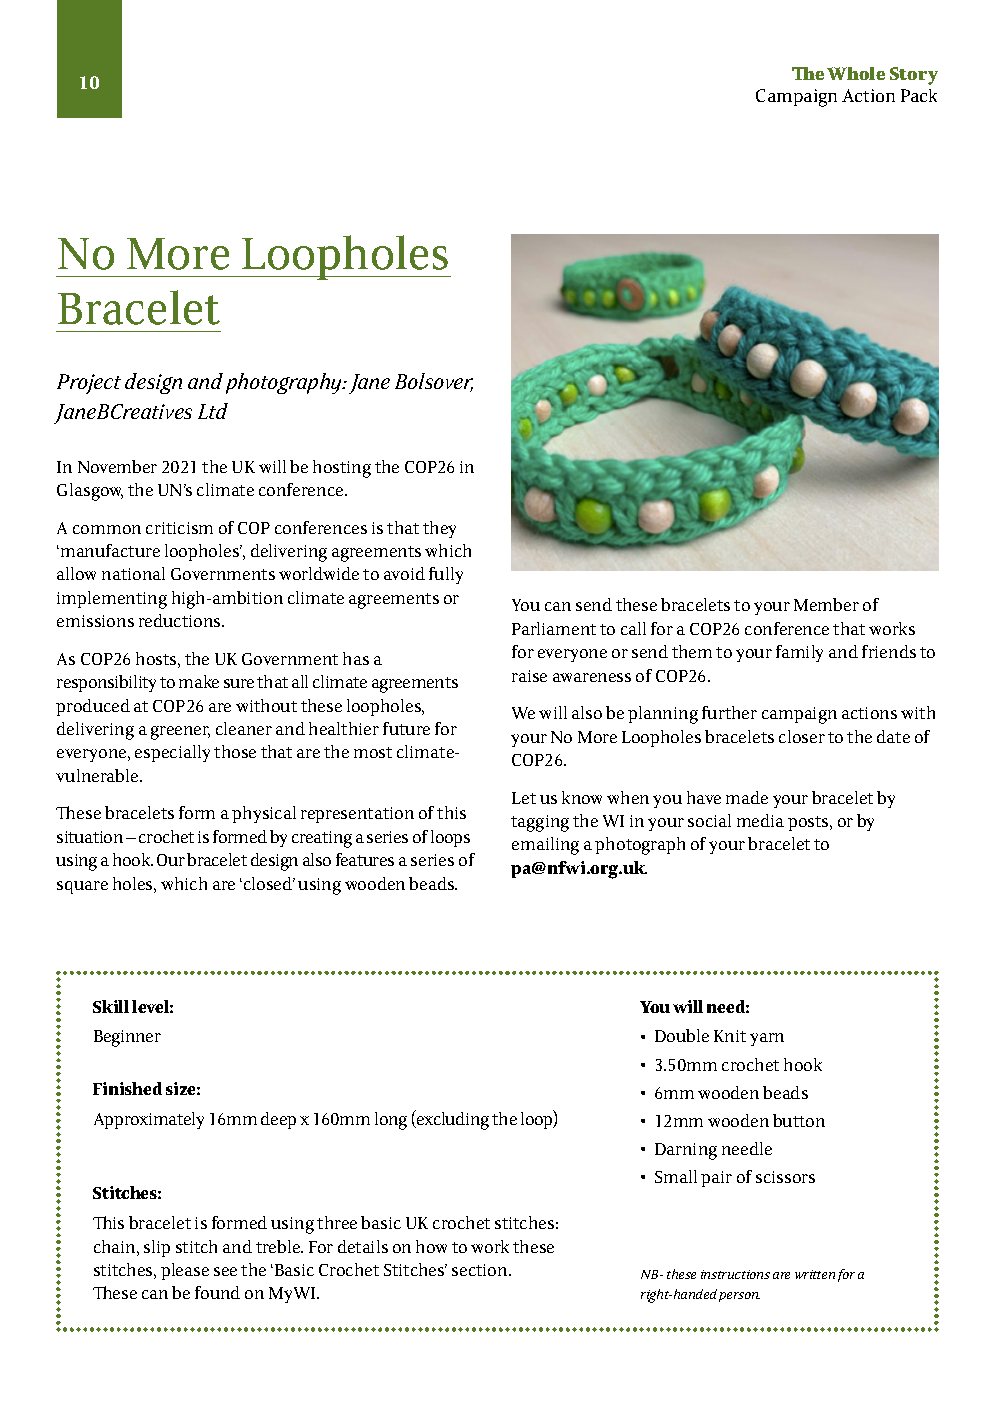 This screenshot has width=995, height=1407. Describe the element at coordinates (856, 73) in the screenshot. I see `Whole` at that location.
